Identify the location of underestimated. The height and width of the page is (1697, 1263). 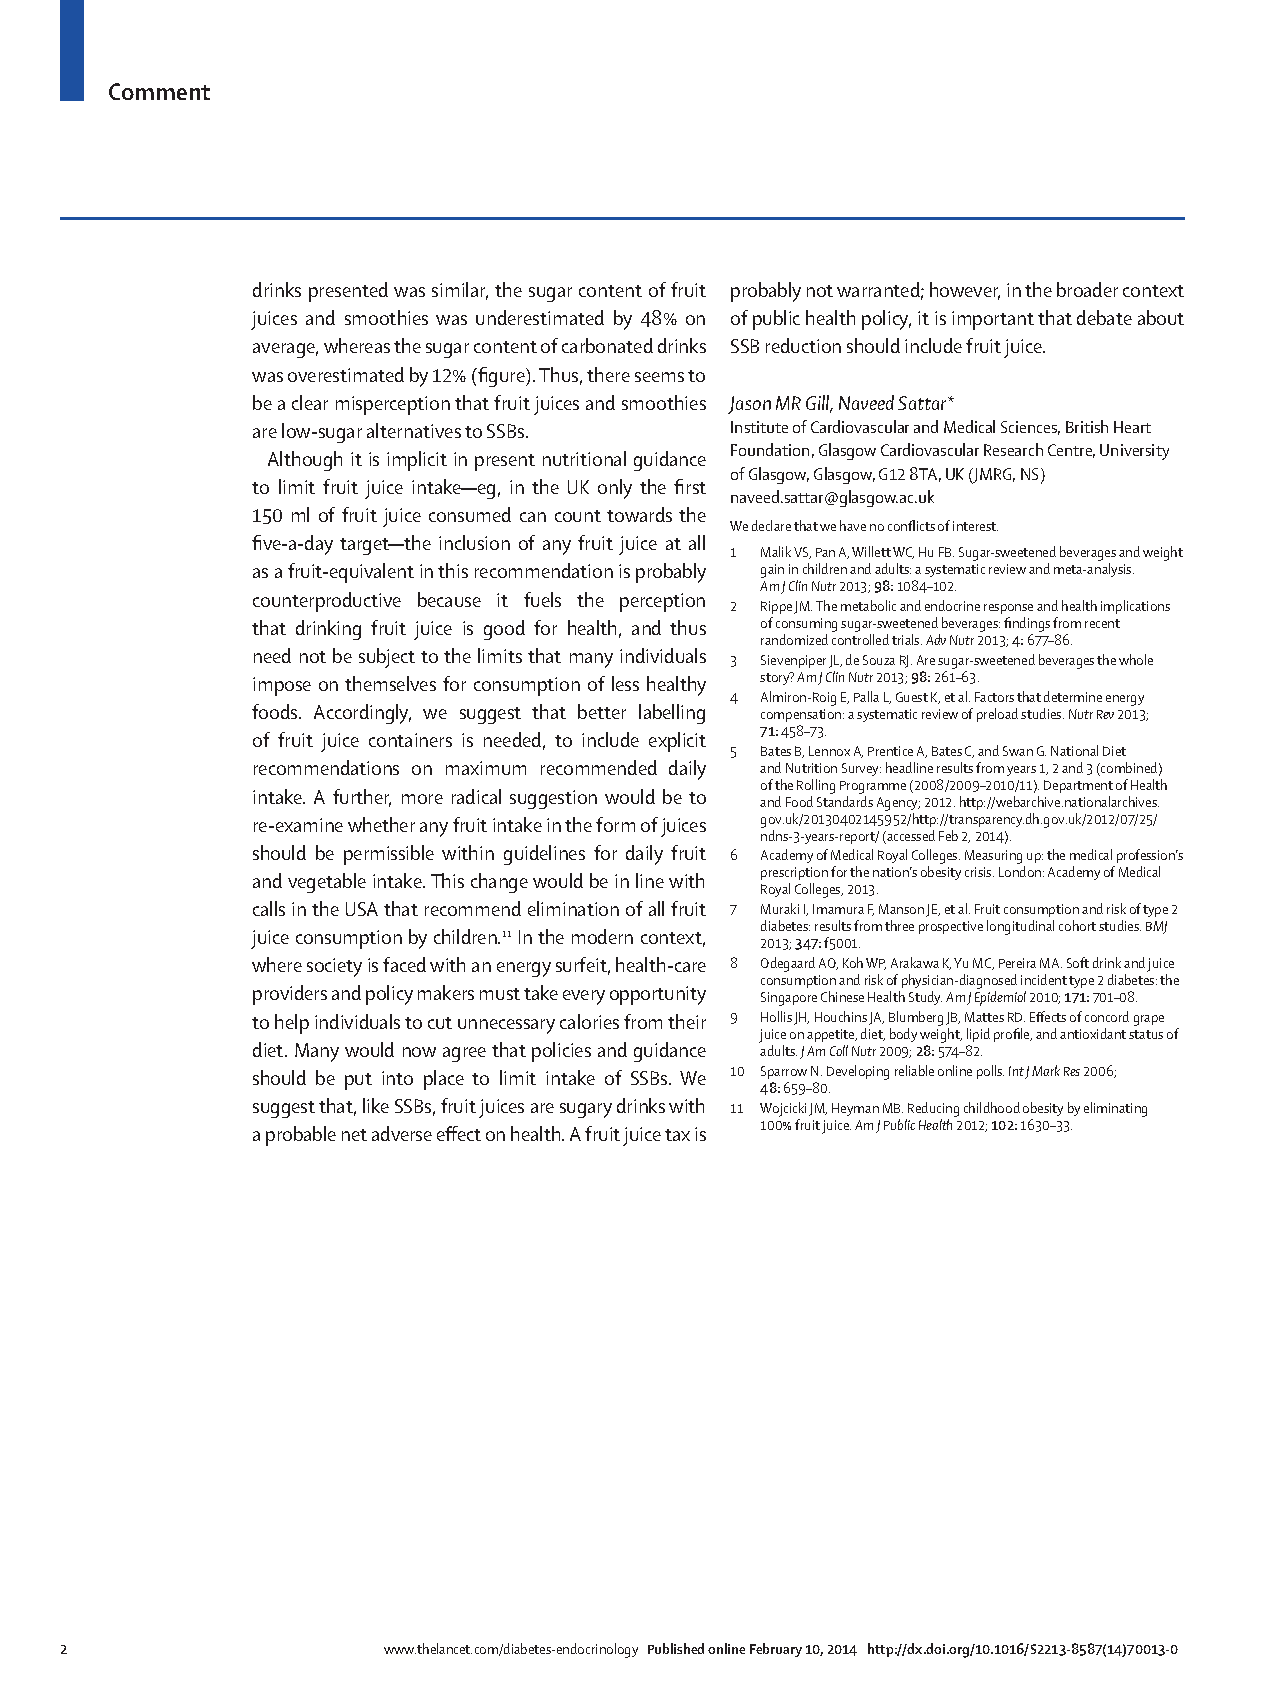
(540, 317).
